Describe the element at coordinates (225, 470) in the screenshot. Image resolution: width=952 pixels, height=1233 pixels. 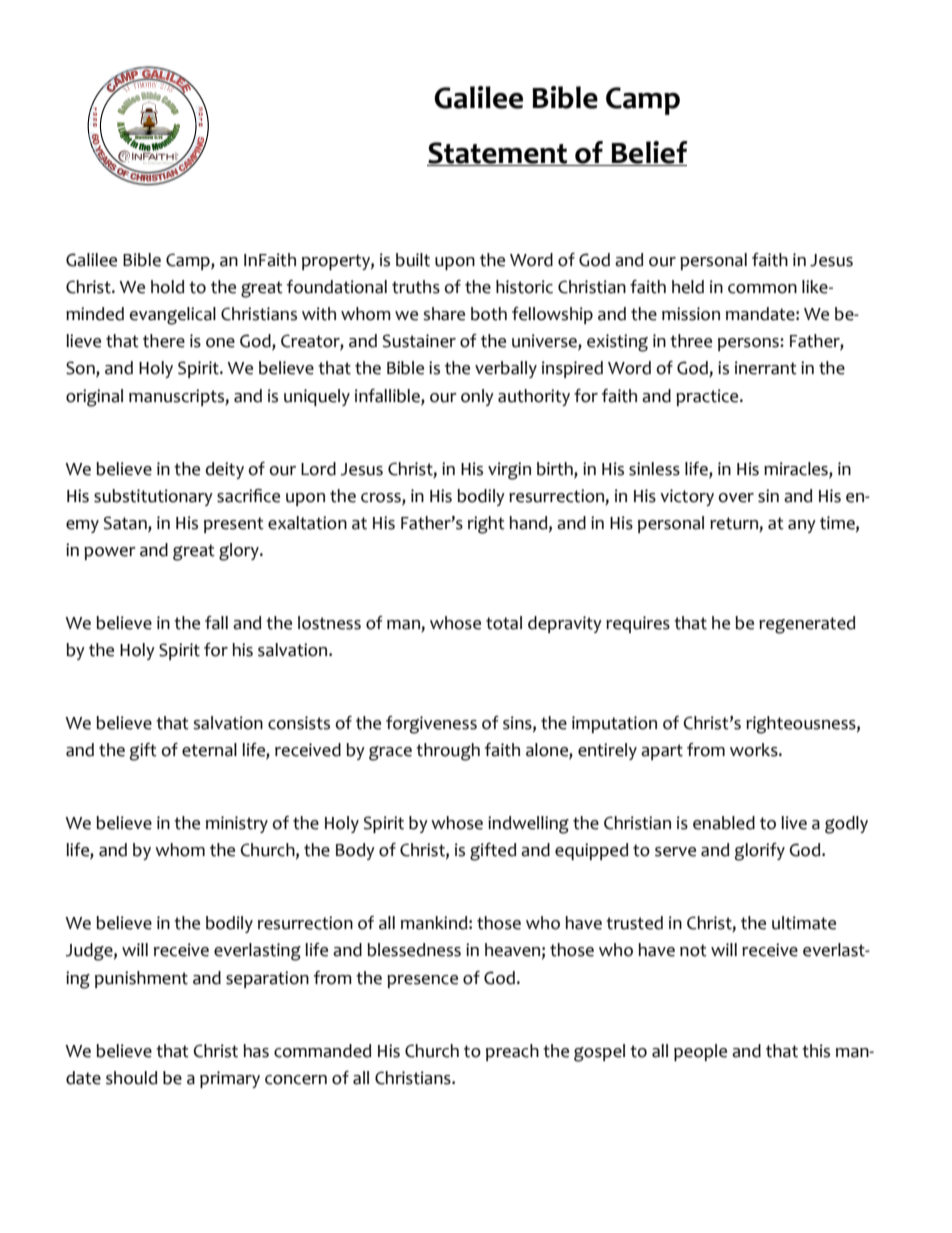
I see `deity` at that location.
